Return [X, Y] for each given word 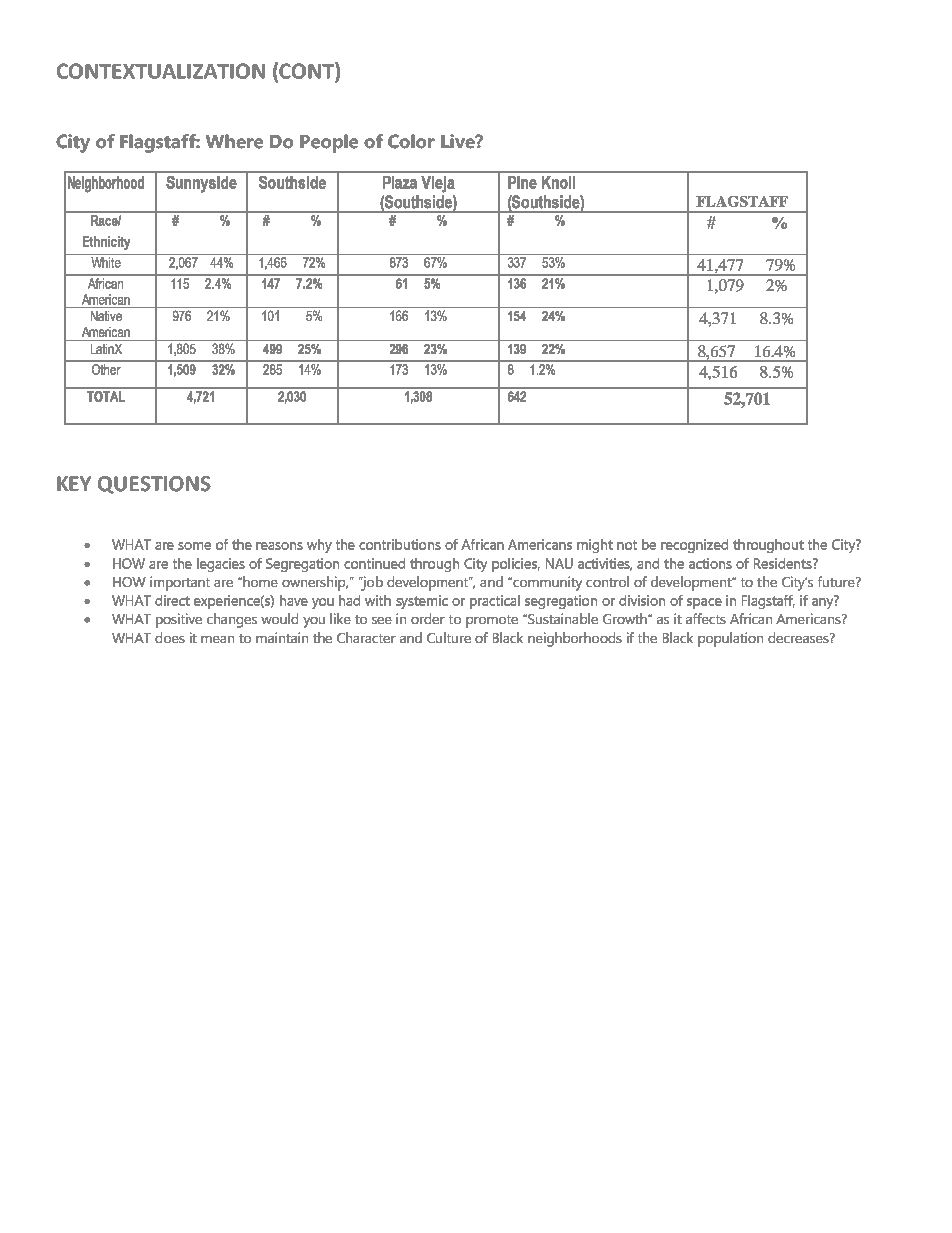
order [428, 618]
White [106, 262]
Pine [522, 182]
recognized [694, 546]
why [319, 546]
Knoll [558, 182]
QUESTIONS [154, 485]
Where [234, 141]
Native [106, 316]
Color [411, 141]
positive [179, 620]
